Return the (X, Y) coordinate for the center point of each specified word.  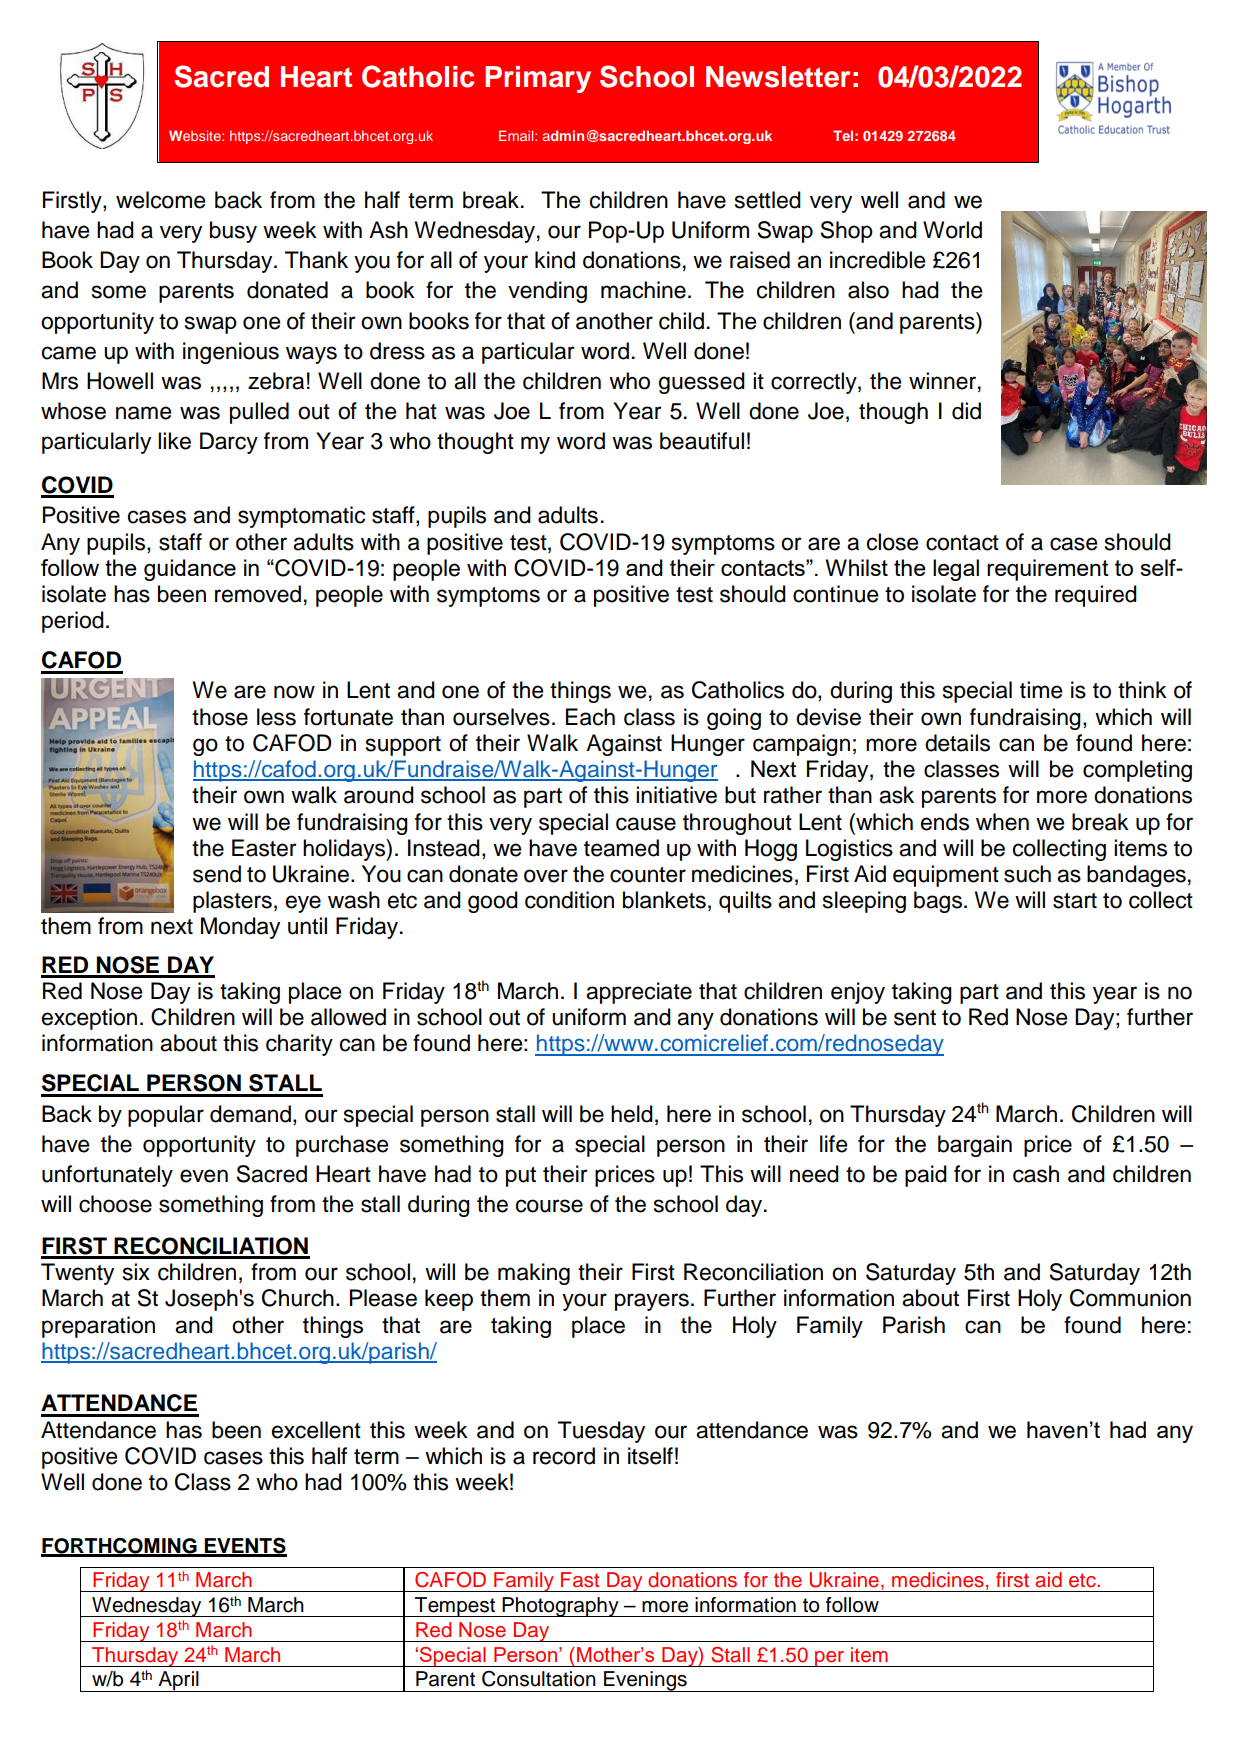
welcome (160, 200)
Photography (561, 1607)
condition (569, 900)
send (217, 874)
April (178, 1681)
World (952, 230)
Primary (538, 79)
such (1027, 874)
